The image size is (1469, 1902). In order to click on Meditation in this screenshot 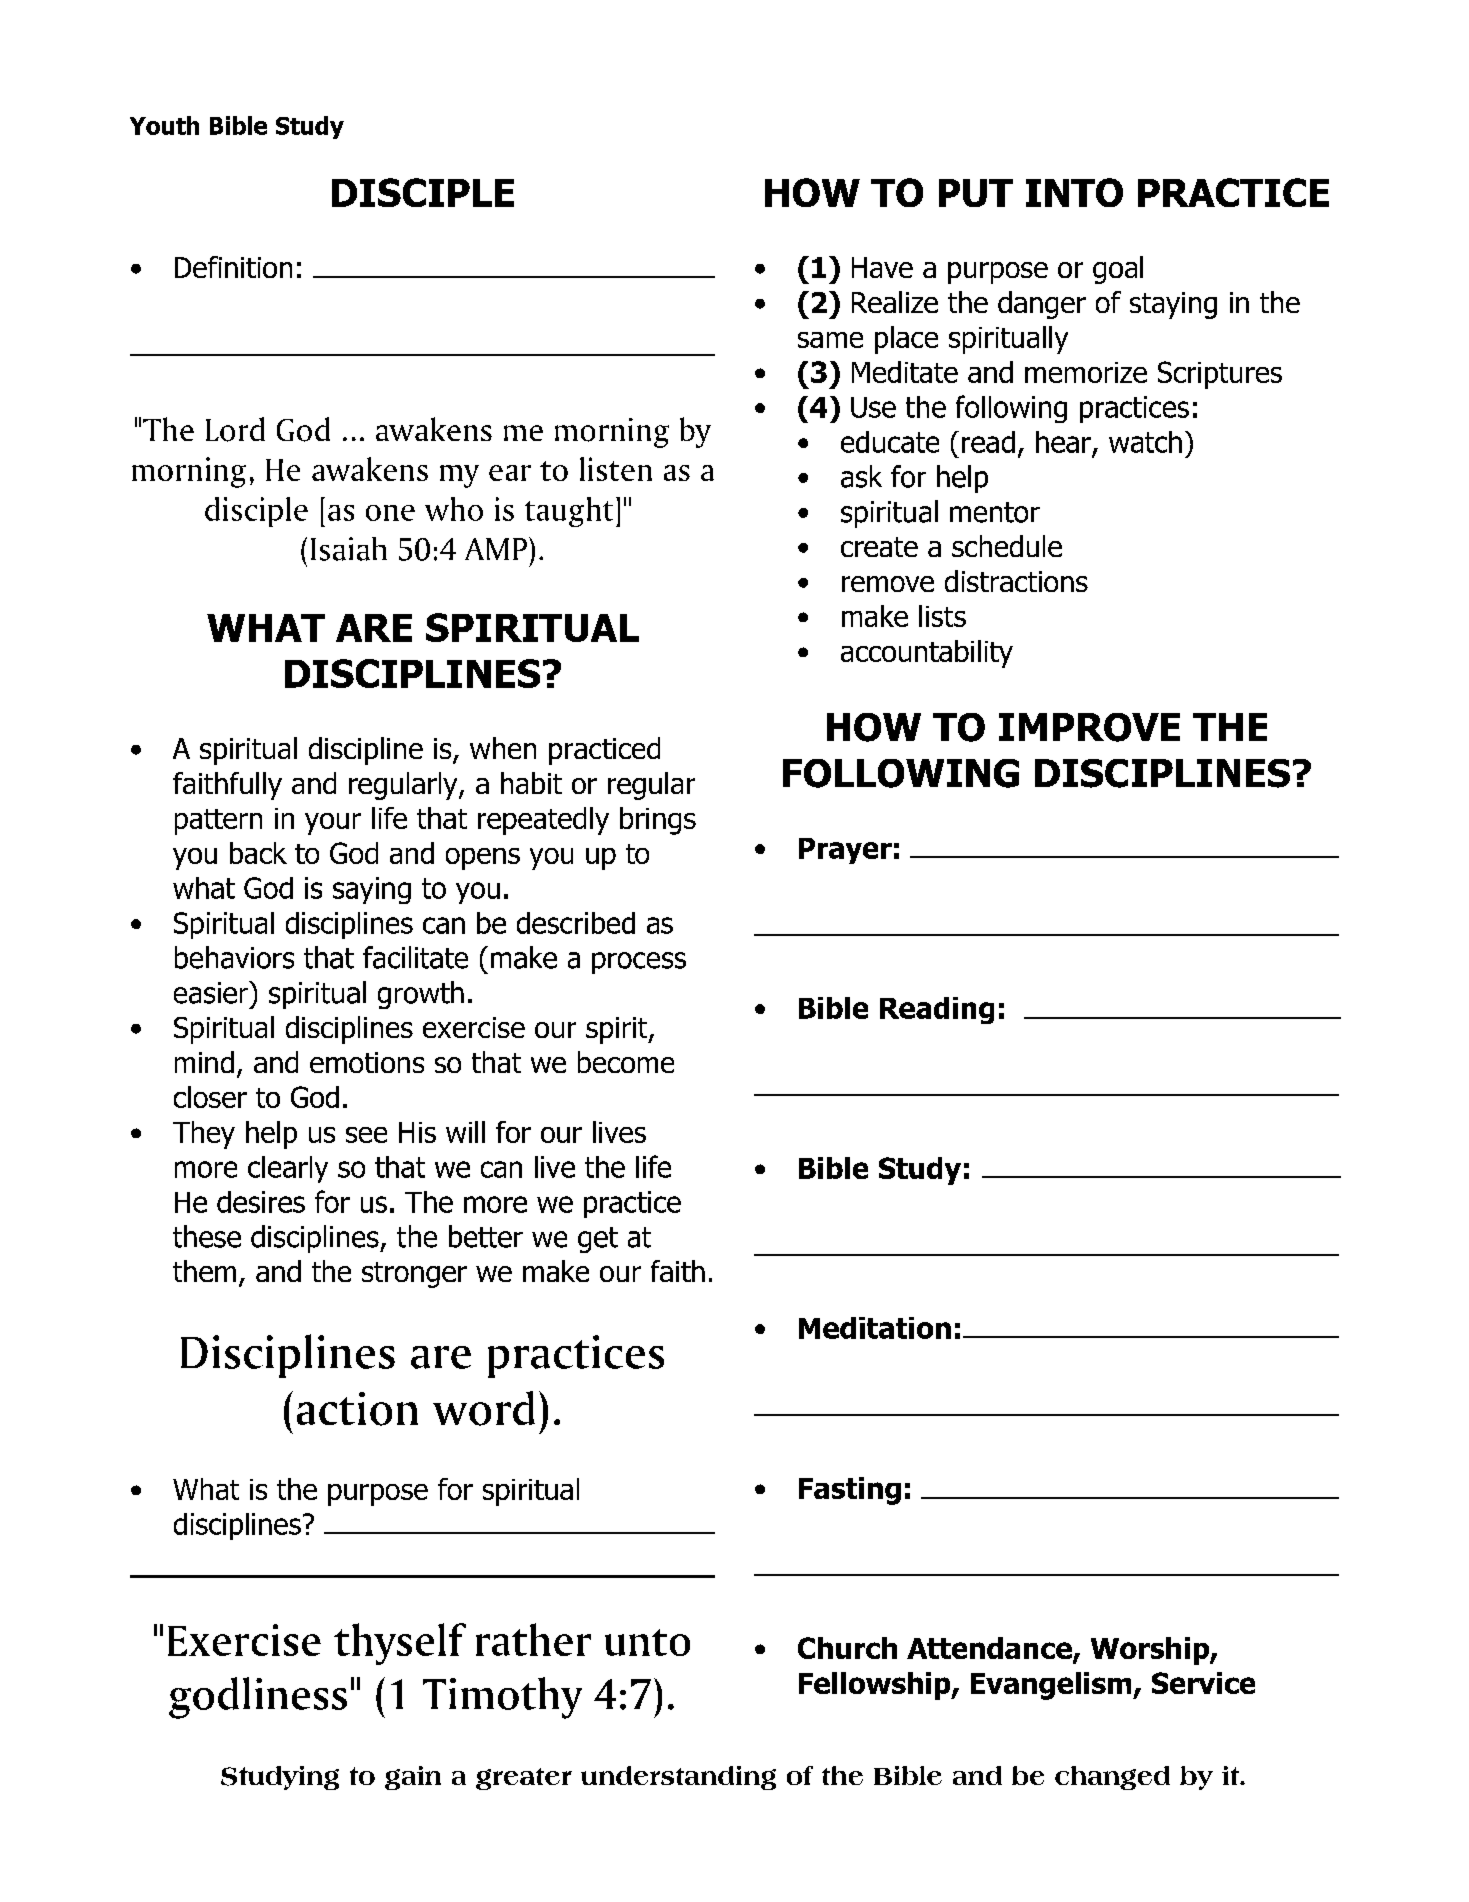, I will do `click(875, 1328)`.
